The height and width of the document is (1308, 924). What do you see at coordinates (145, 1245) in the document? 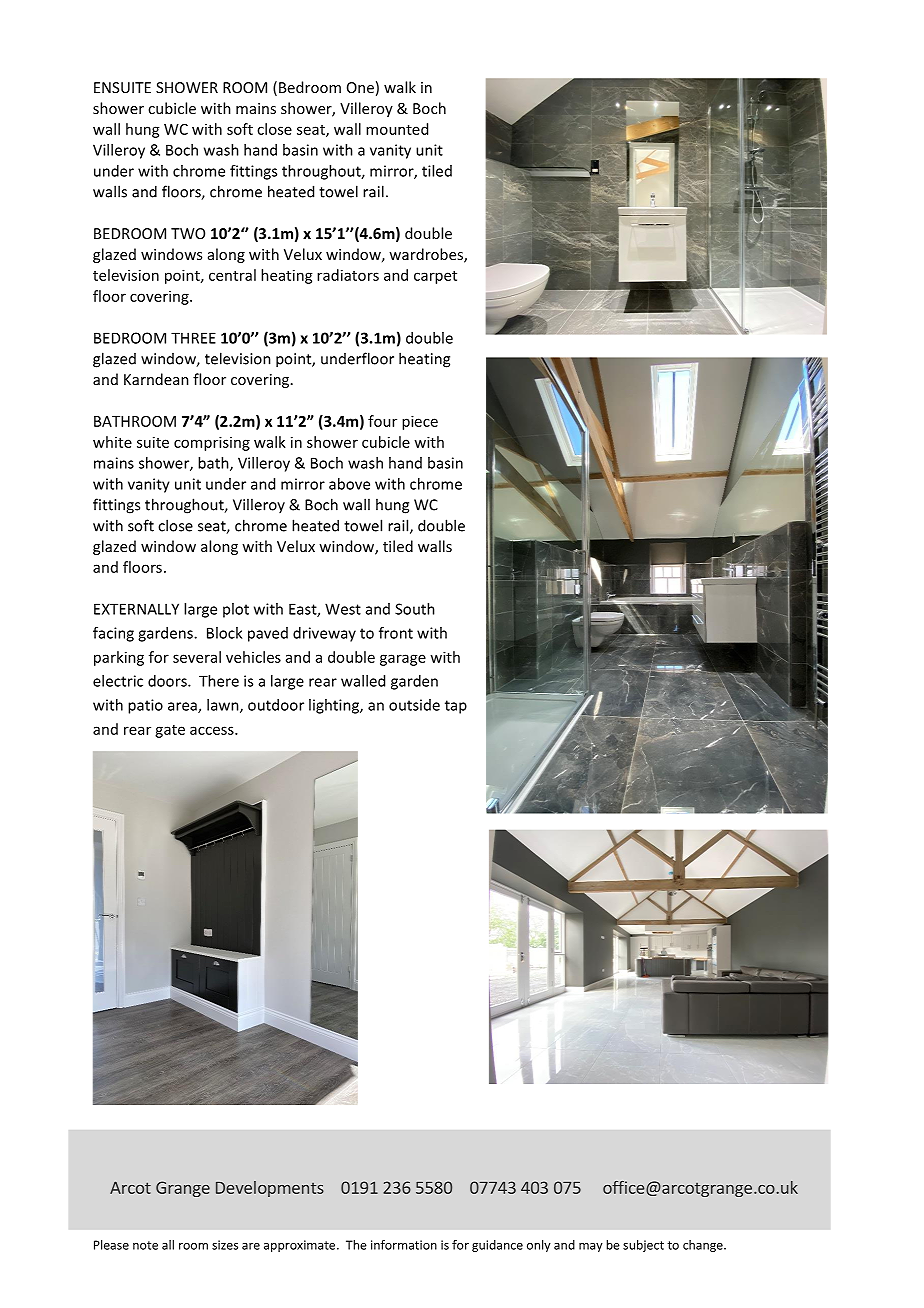
I see `note` at bounding box center [145, 1245].
